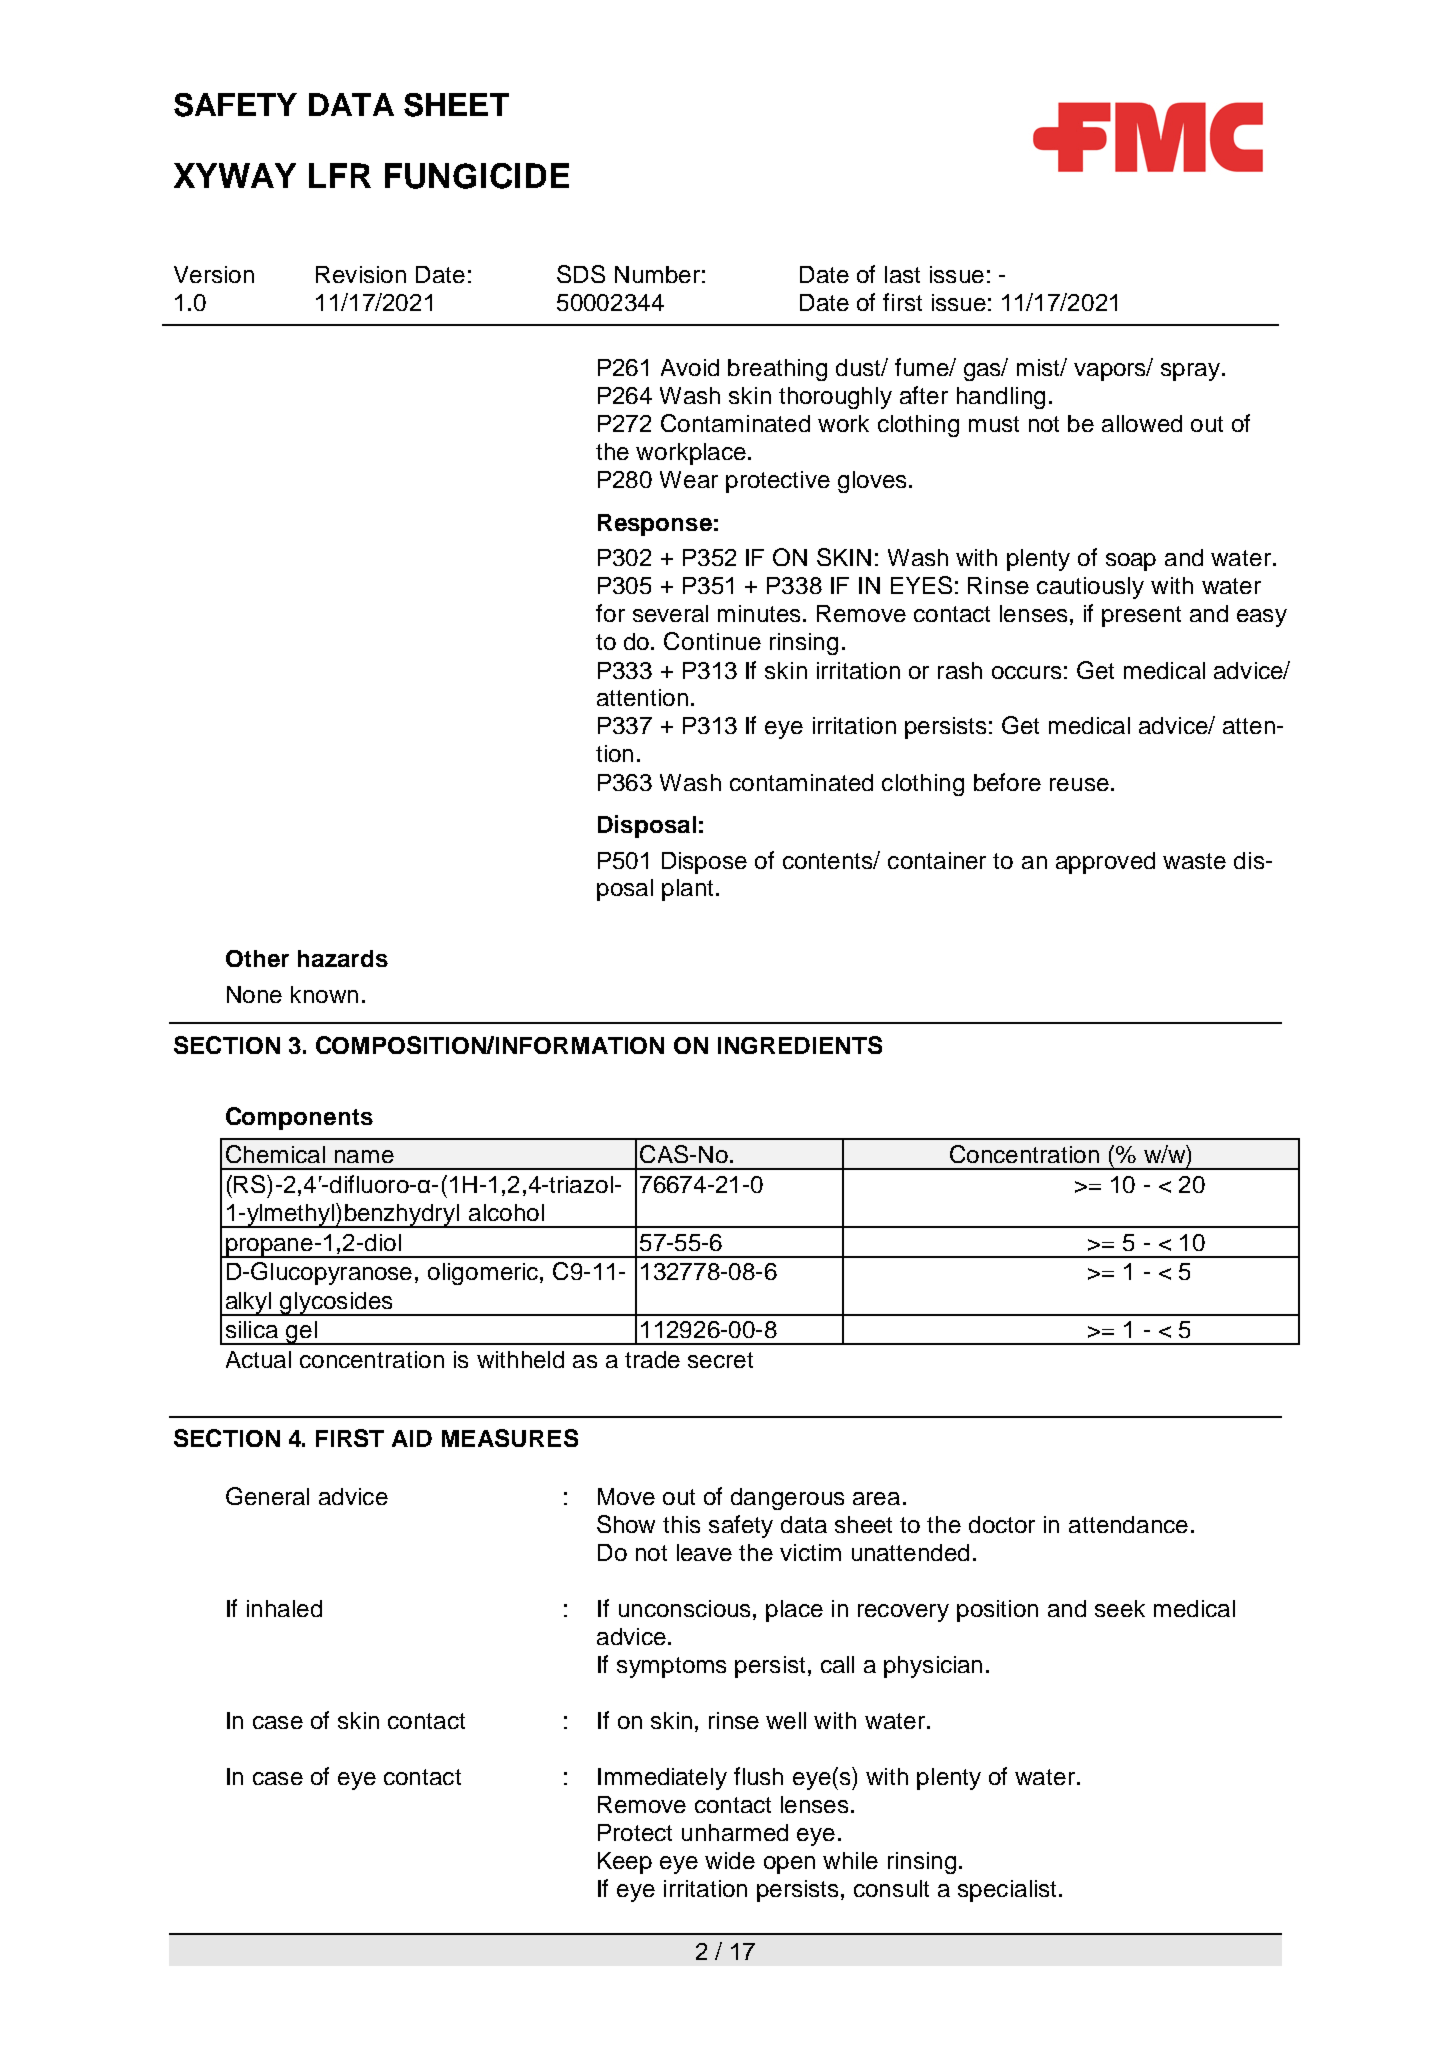  Describe the element at coordinates (704, 863) in the page. I see `Dispose` at that location.
